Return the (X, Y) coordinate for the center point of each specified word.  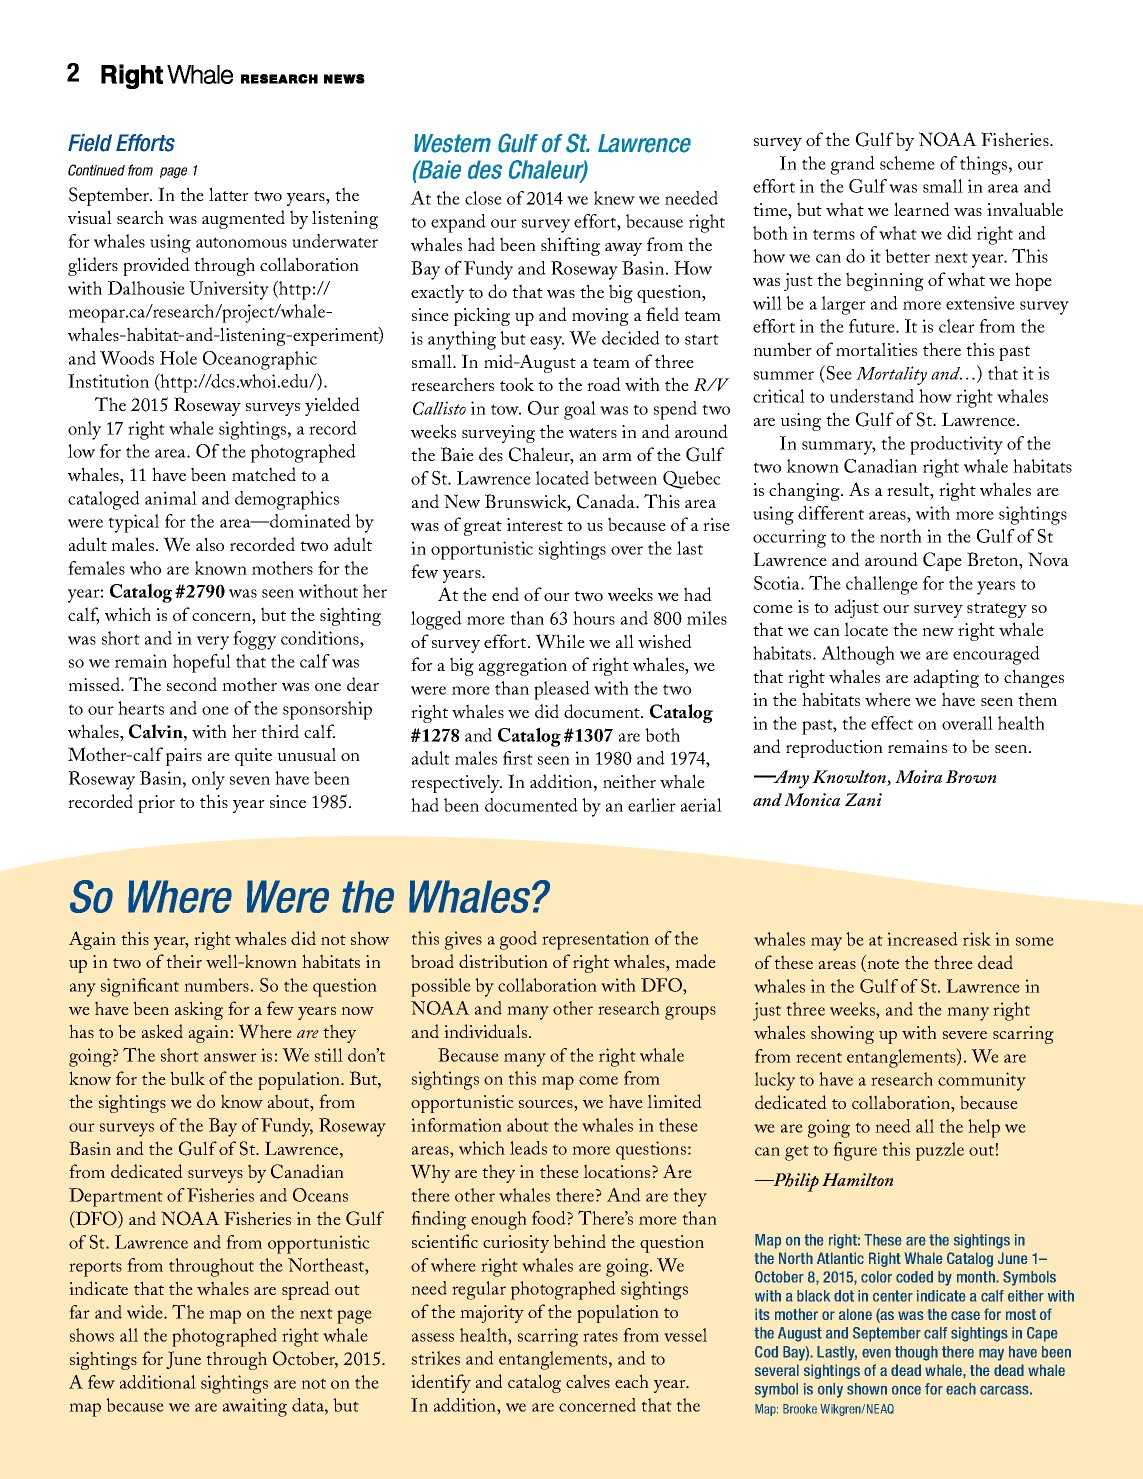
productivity (956, 445)
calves (588, 1381)
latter (229, 194)
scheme (907, 163)
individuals (485, 1031)
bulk (187, 1078)
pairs (184, 757)
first (518, 758)
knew (614, 198)
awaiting (255, 1407)
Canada (607, 501)
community (982, 1081)
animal (171, 498)
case (965, 1315)
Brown (970, 776)
